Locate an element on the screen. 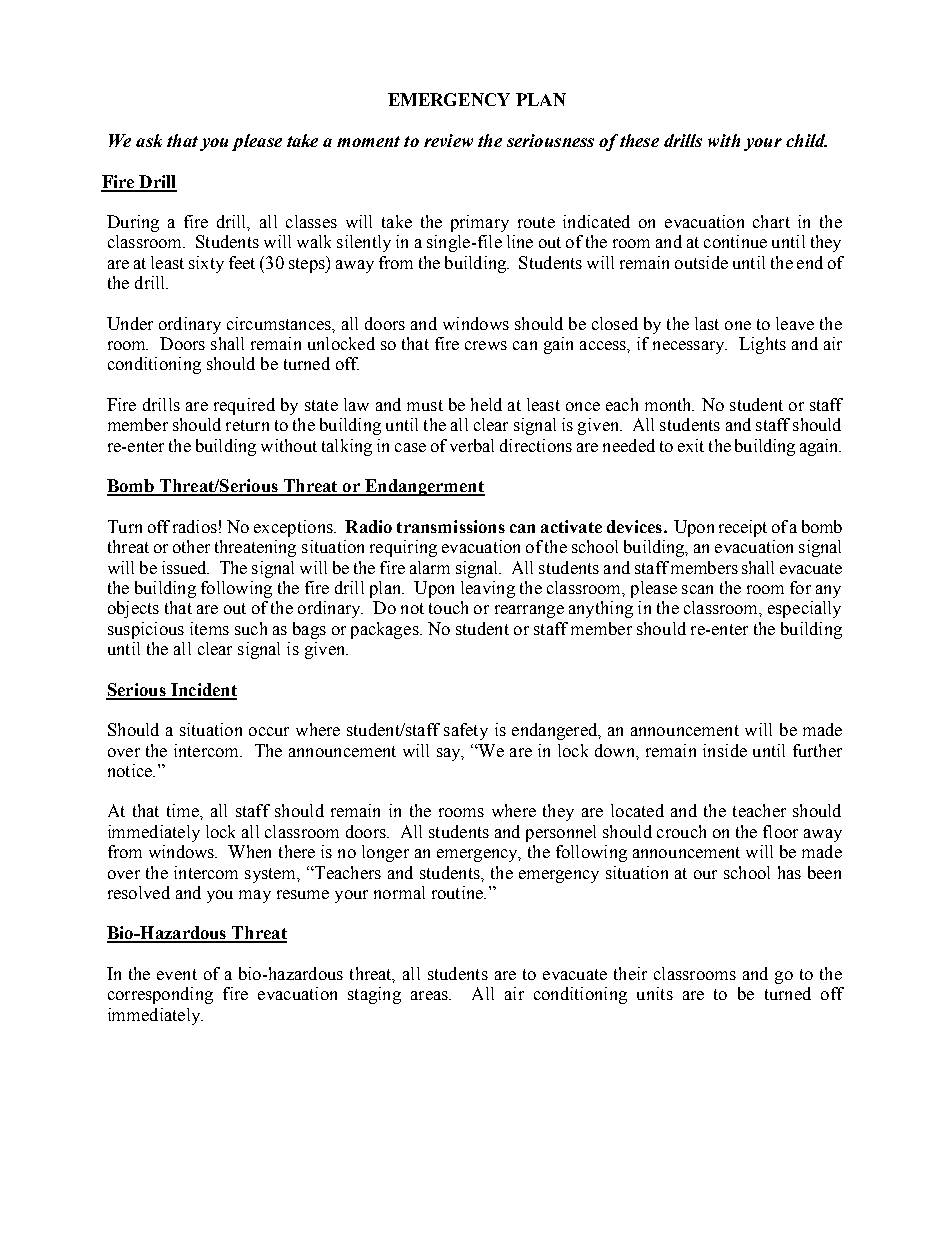 The image size is (952, 1233). child is located at coordinates (806, 140).
